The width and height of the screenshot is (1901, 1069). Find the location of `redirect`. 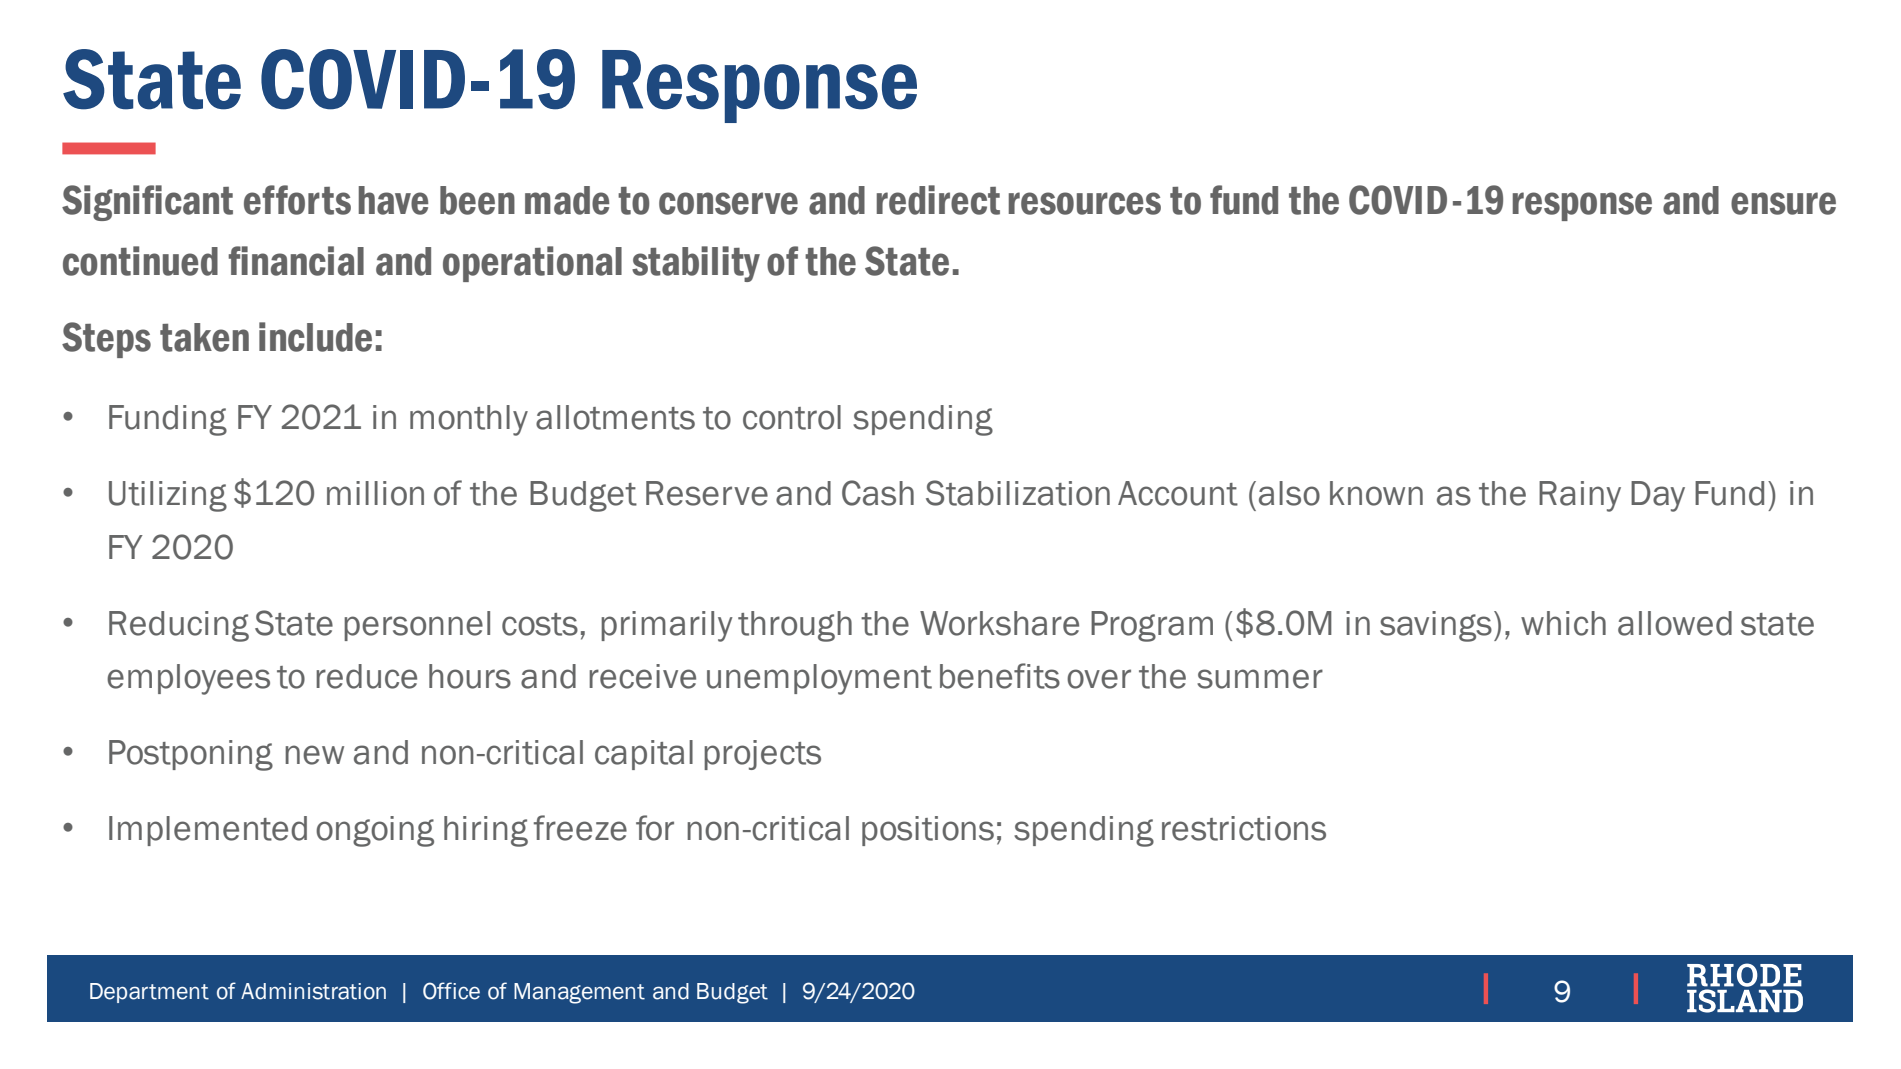

redirect is located at coordinates (938, 200).
